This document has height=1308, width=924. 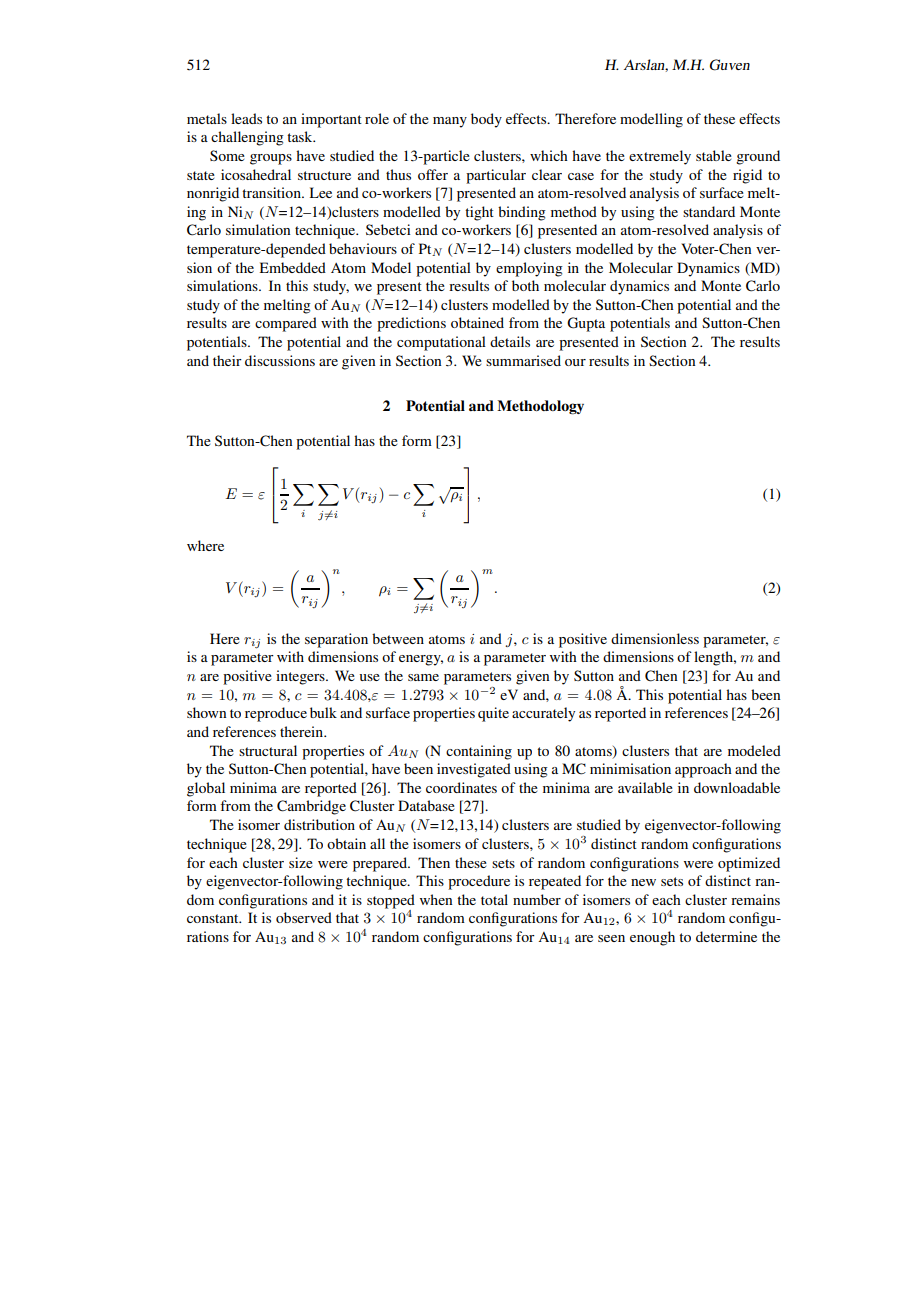 What do you see at coordinates (493, 714) in the document?
I see `quite` at bounding box center [493, 714].
